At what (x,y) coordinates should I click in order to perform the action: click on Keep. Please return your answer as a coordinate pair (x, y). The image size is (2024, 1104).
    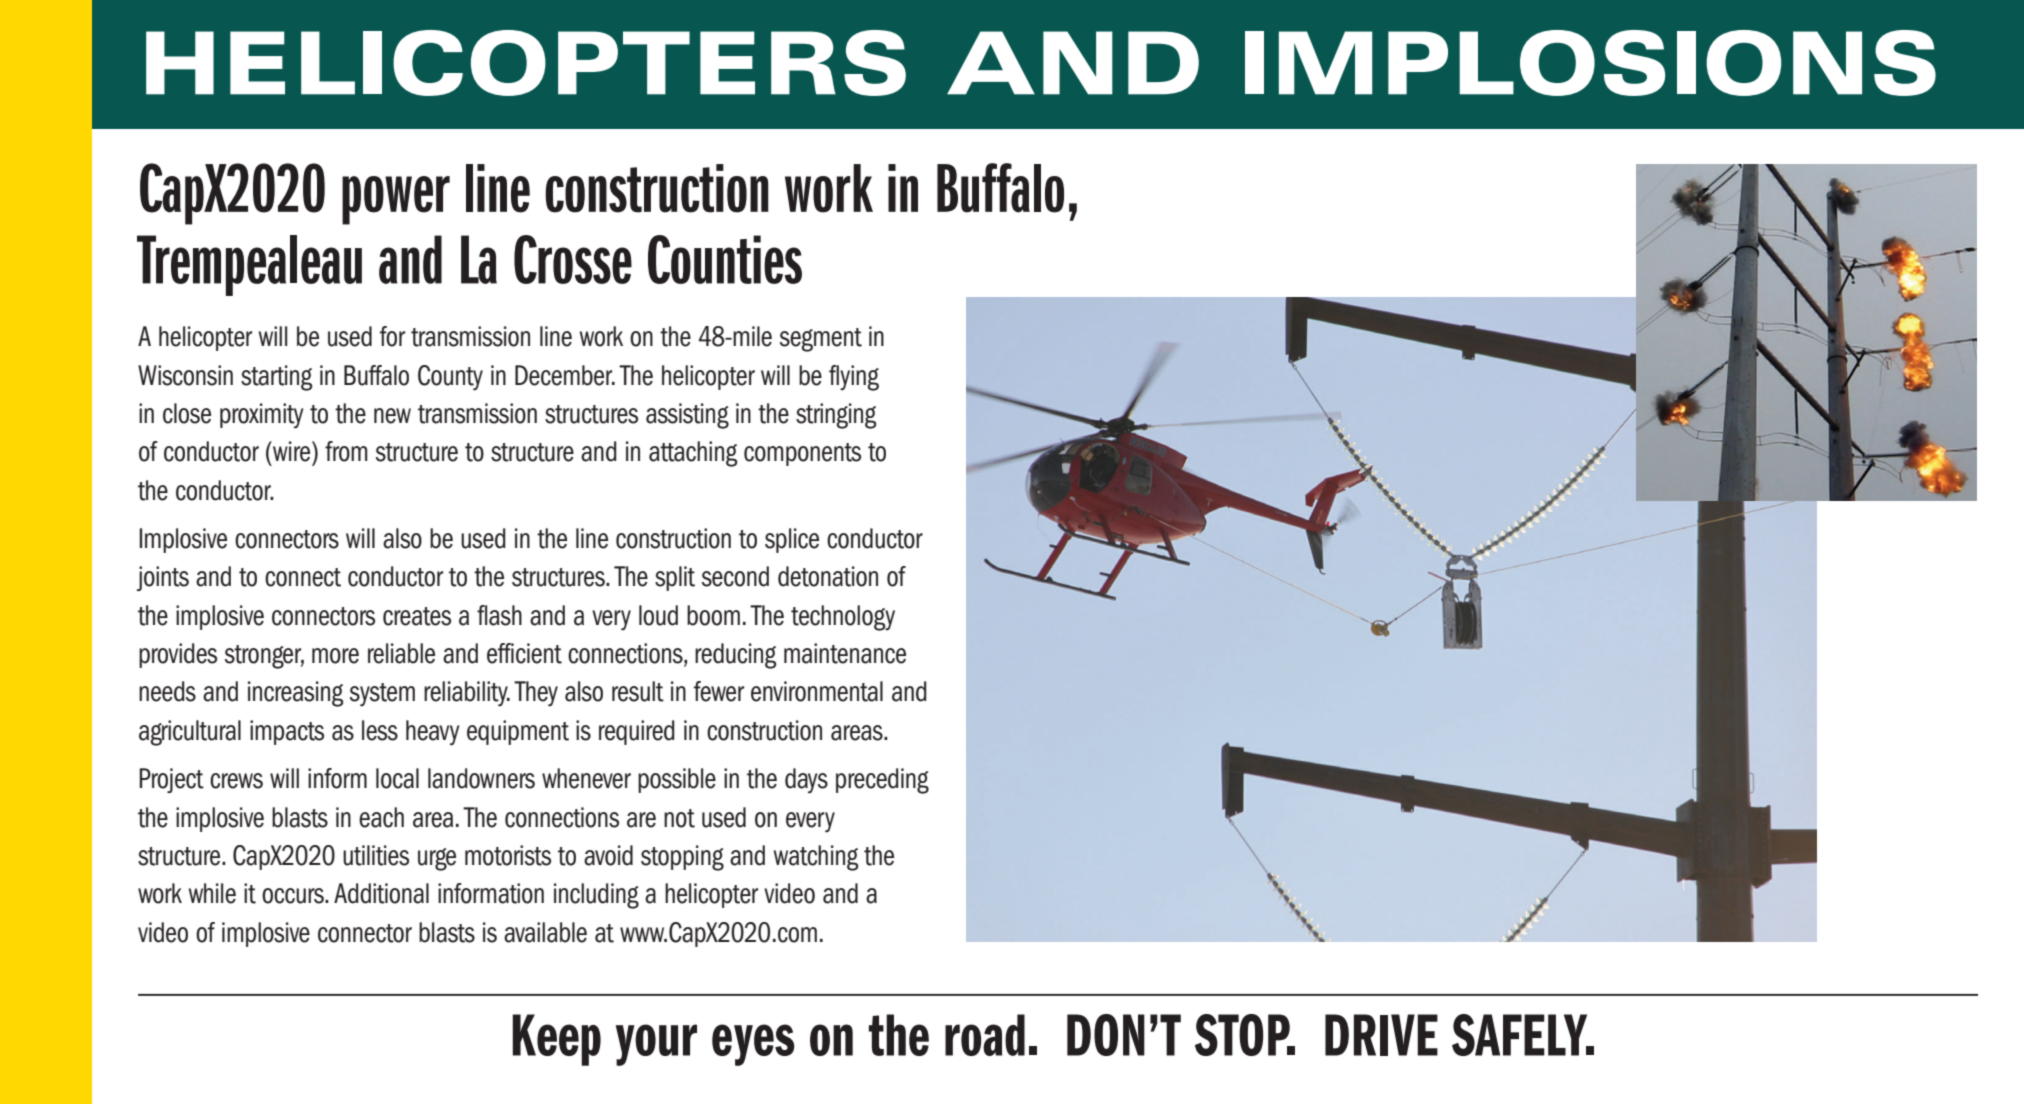
    Looking at the image, I should click on (557, 1040).
